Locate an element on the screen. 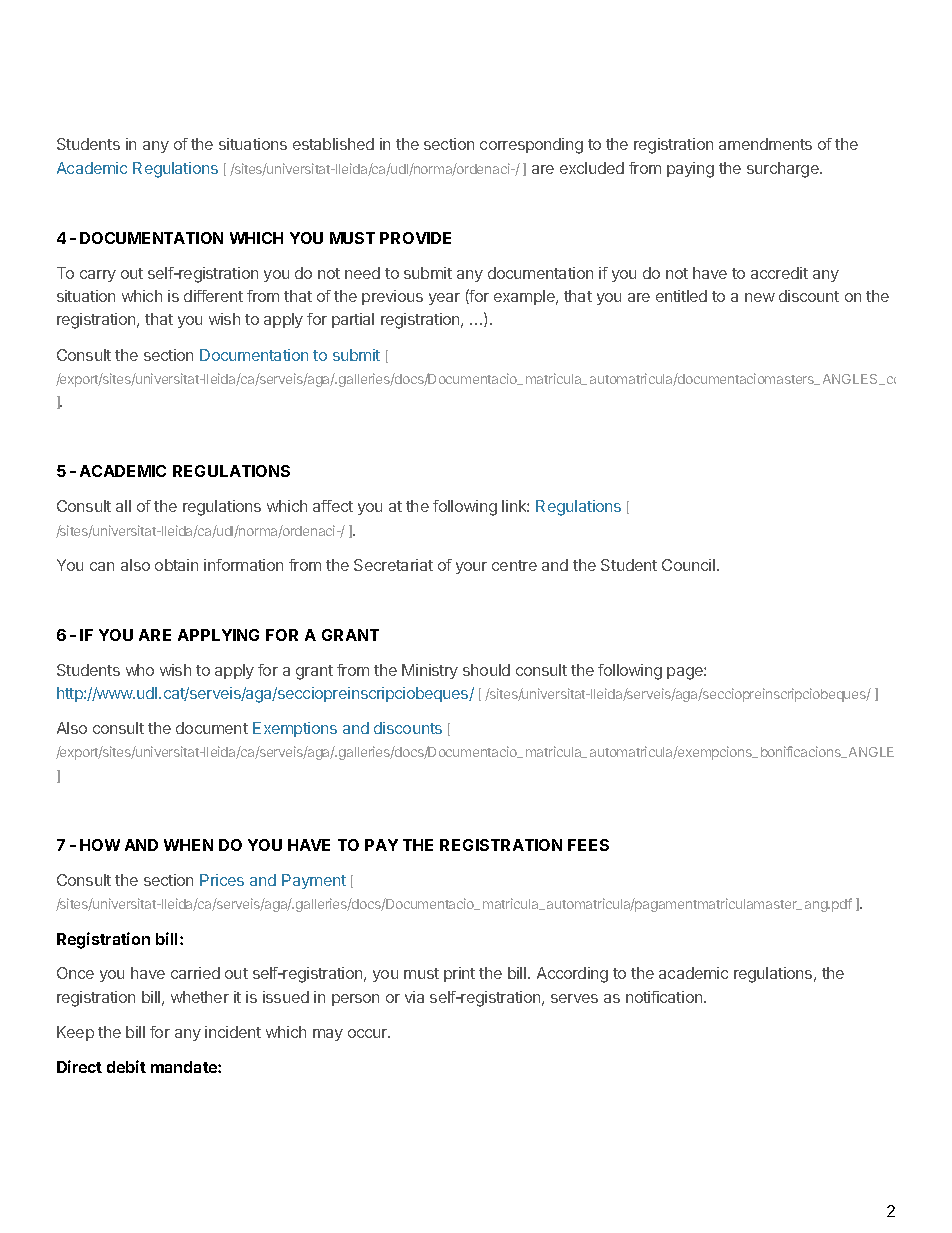 The image size is (952, 1233). FEES is located at coordinates (588, 845).
